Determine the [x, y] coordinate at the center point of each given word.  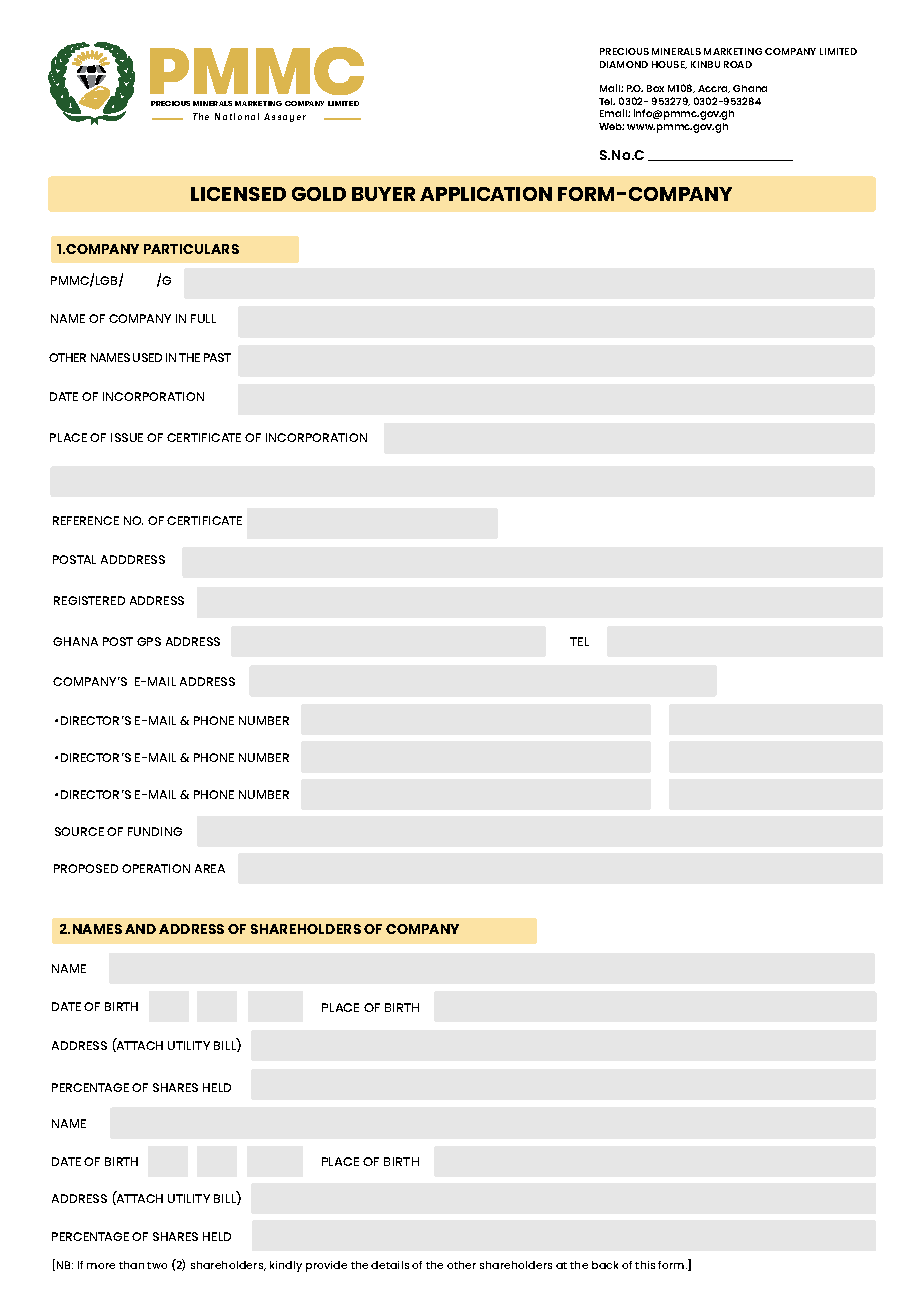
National [237, 116]
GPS [149, 641]
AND [140, 929]
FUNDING [155, 831]
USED [147, 357]
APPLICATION [486, 194]
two [157, 1265]
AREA [210, 868]
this [645, 1265]
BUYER [383, 194]
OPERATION [156, 868]
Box [655, 88]
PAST [217, 357]
